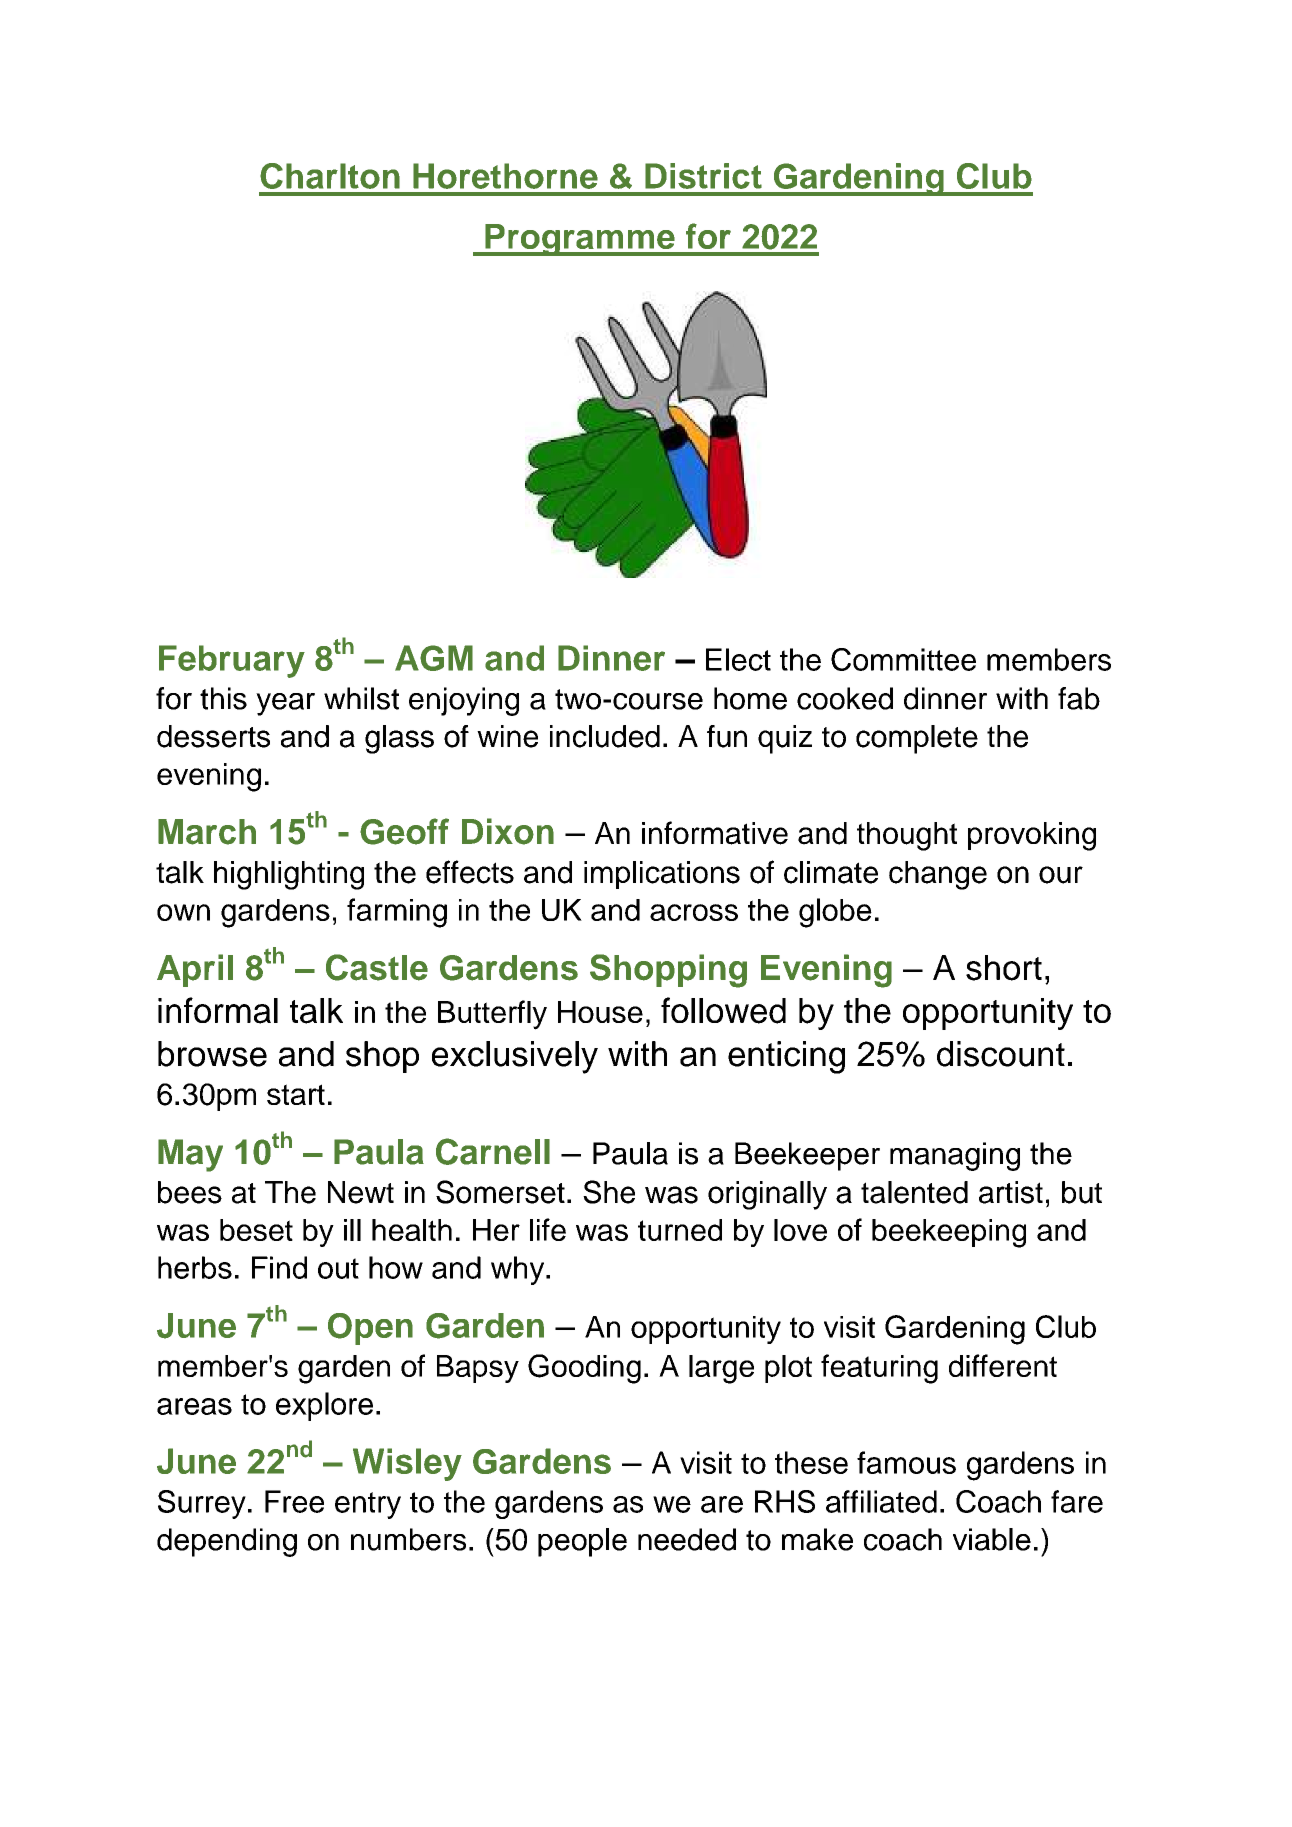 The image size is (1292, 1827). What do you see at coordinates (955, 1156) in the screenshot?
I see `managing` at bounding box center [955, 1156].
